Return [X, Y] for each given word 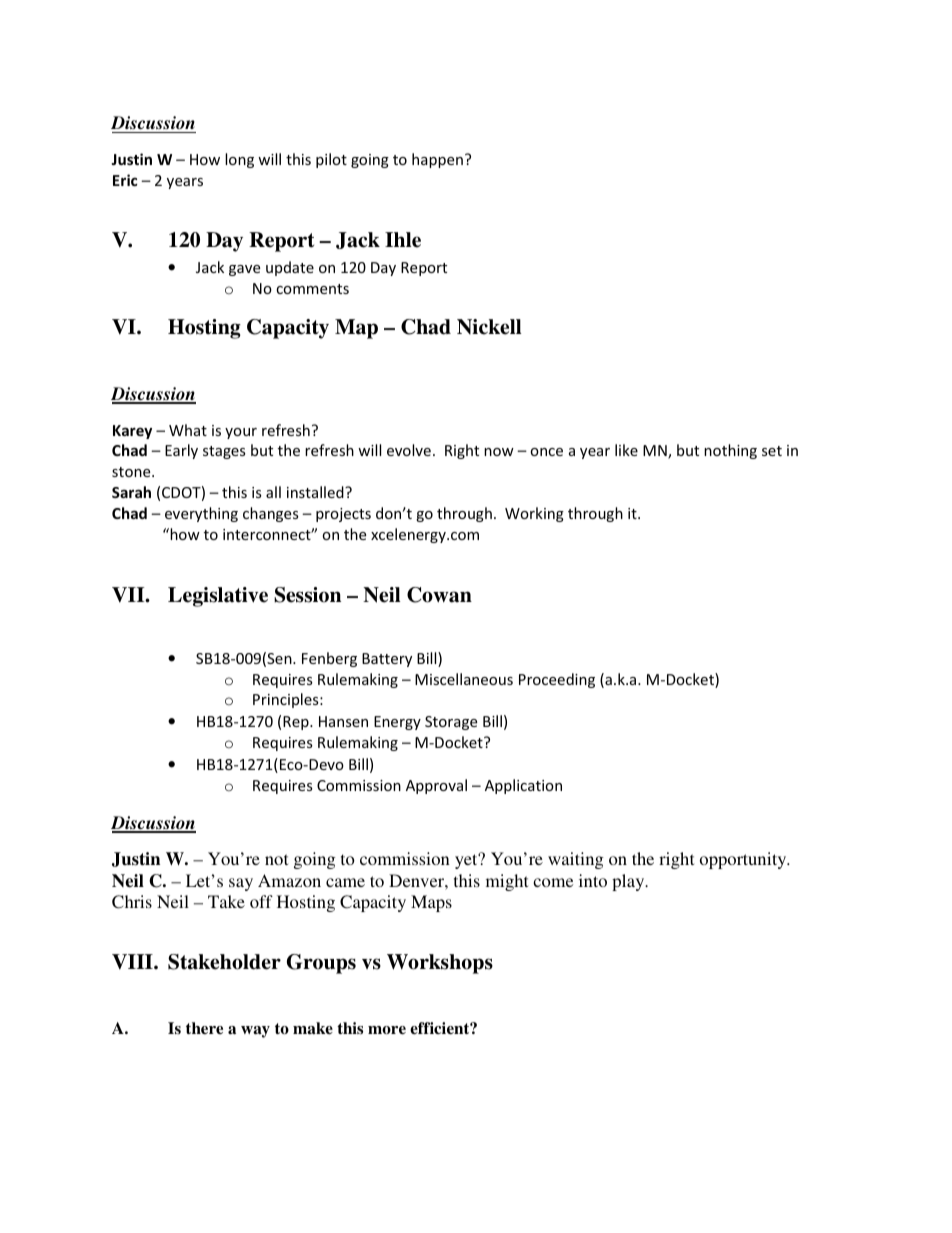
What [188, 430]
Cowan [439, 595]
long [239, 160]
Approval [436, 786]
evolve [409, 450]
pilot [331, 160]
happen [437, 160]
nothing [730, 451]
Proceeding [557, 680]
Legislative [218, 597]
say [241, 884]
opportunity [744, 860]
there [204, 1028]
